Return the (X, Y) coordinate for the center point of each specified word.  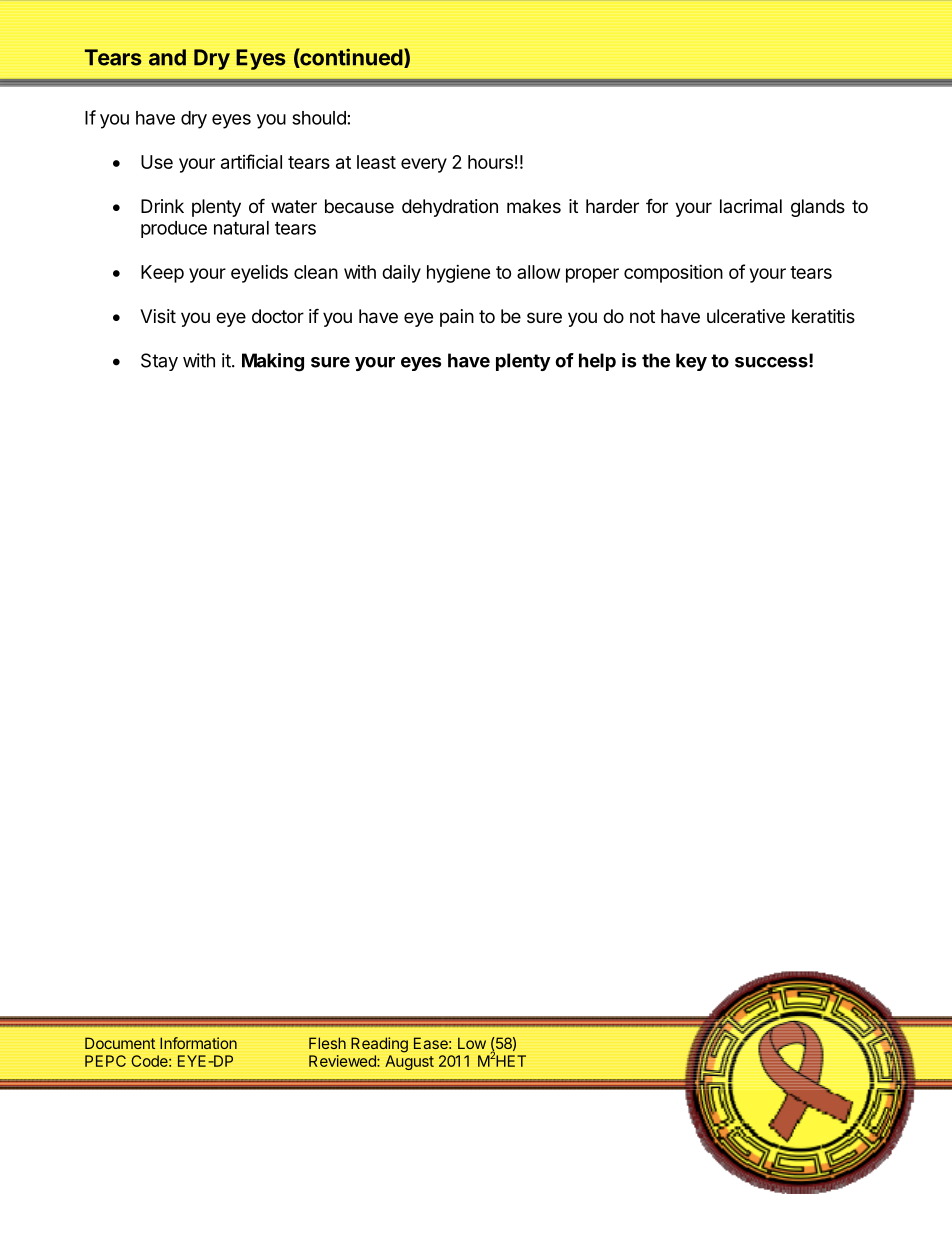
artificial (251, 161)
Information (198, 1043)
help (597, 362)
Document (120, 1043)
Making (273, 362)
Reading (379, 1045)
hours (490, 162)
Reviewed (343, 1061)
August (409, 1062)
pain (457, 318)
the (656, 360)
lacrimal (751, 206)
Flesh (327, 1043)
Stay (159, 362)
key (691, 362)
